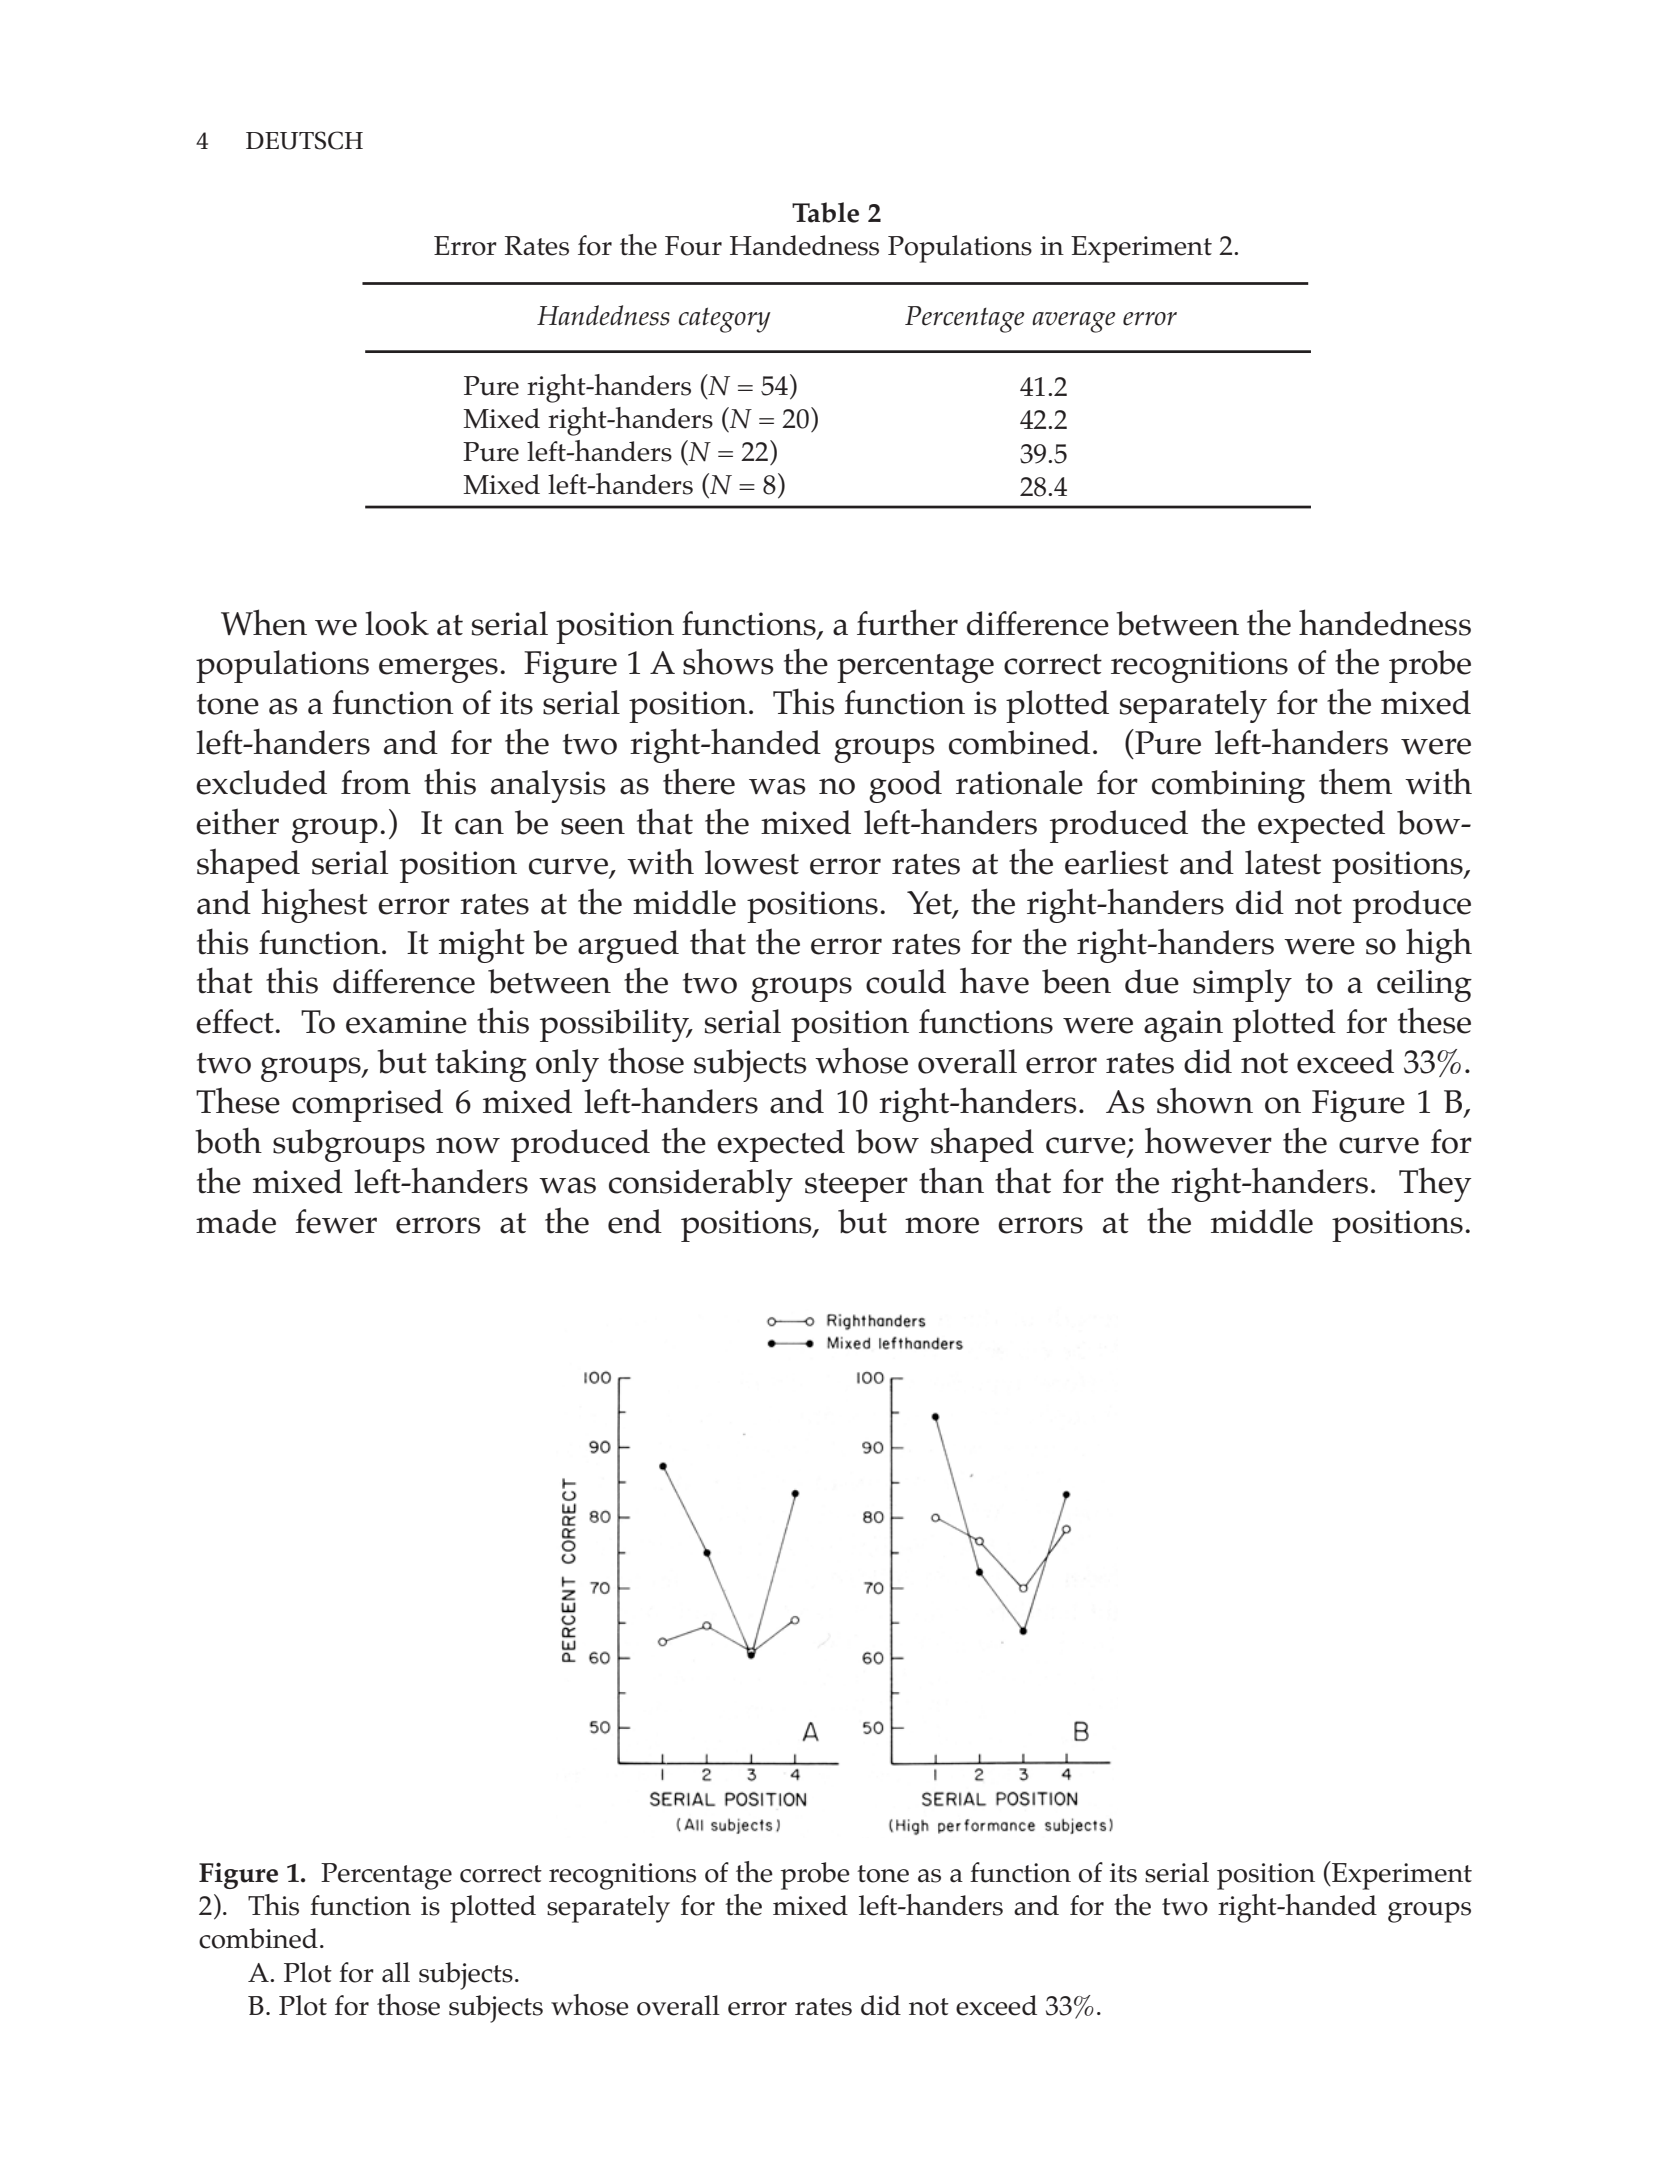  I want to click on them, so click(1355, 781).
